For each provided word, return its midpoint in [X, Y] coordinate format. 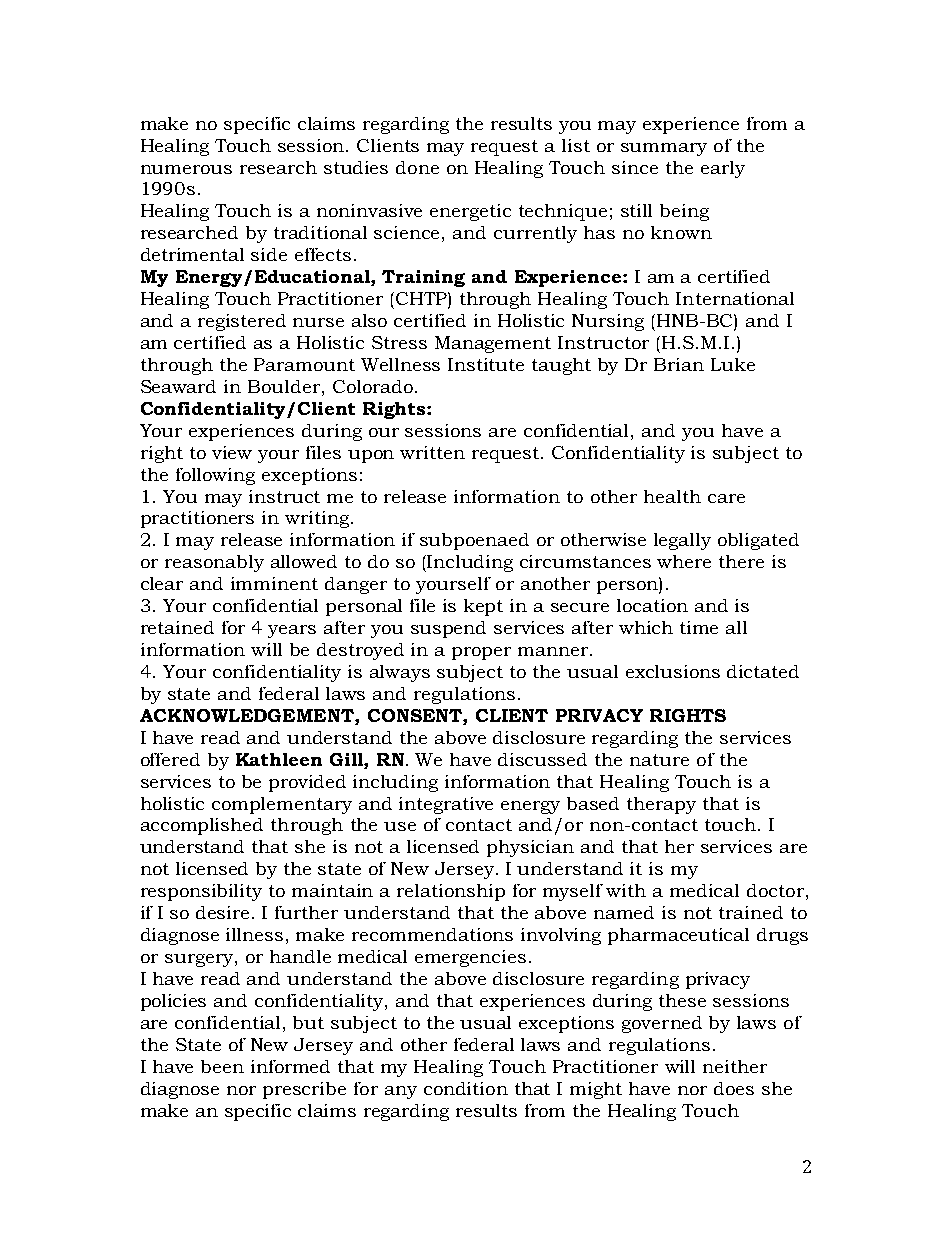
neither [735, 1066]
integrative [446, 805]
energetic [470, 212]
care [726, 498]
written [432, 452]
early [723, 169]
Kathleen [279, 759]
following [215, 476]
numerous [186, 169]
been [222, 1066]
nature [659, 760]
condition [466, 1088]
